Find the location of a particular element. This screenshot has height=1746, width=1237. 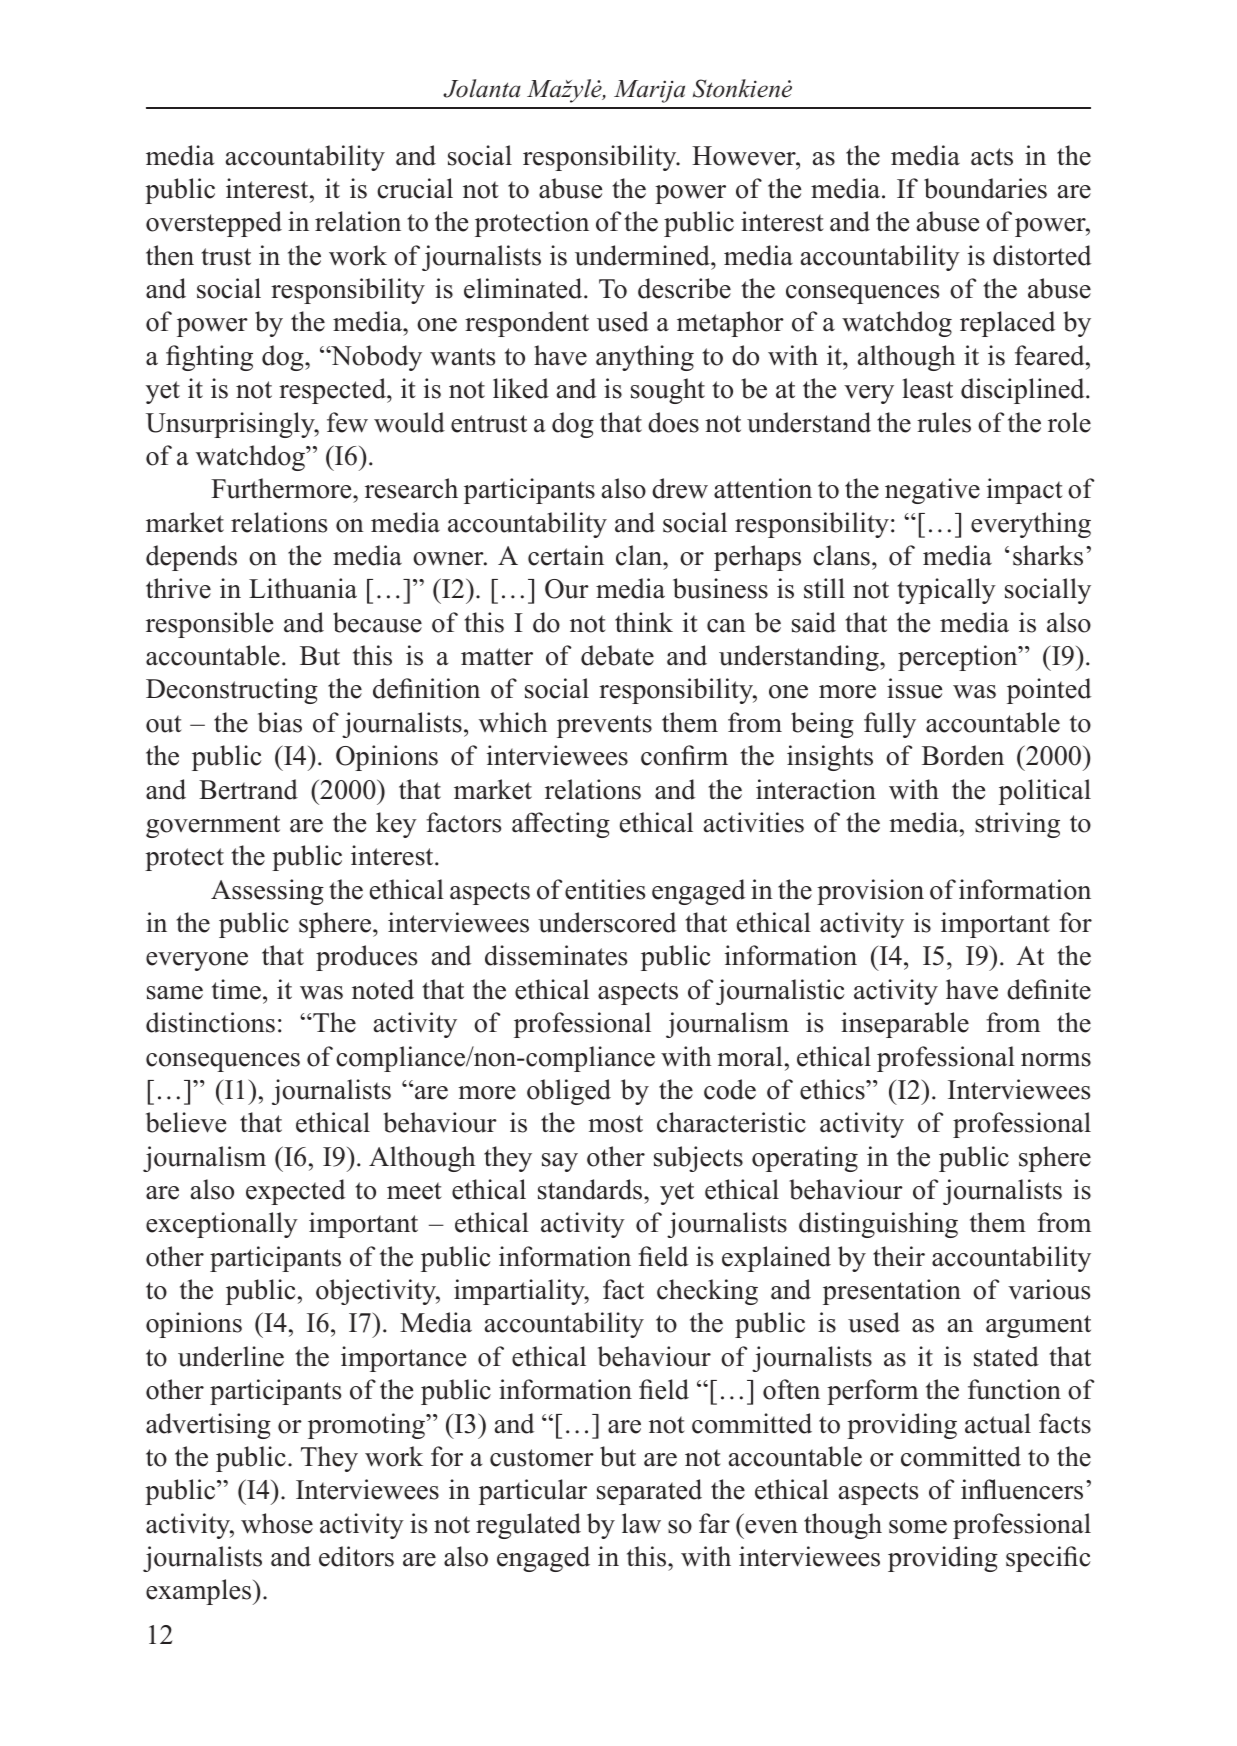

entities is located at coordinates (605, 889).
